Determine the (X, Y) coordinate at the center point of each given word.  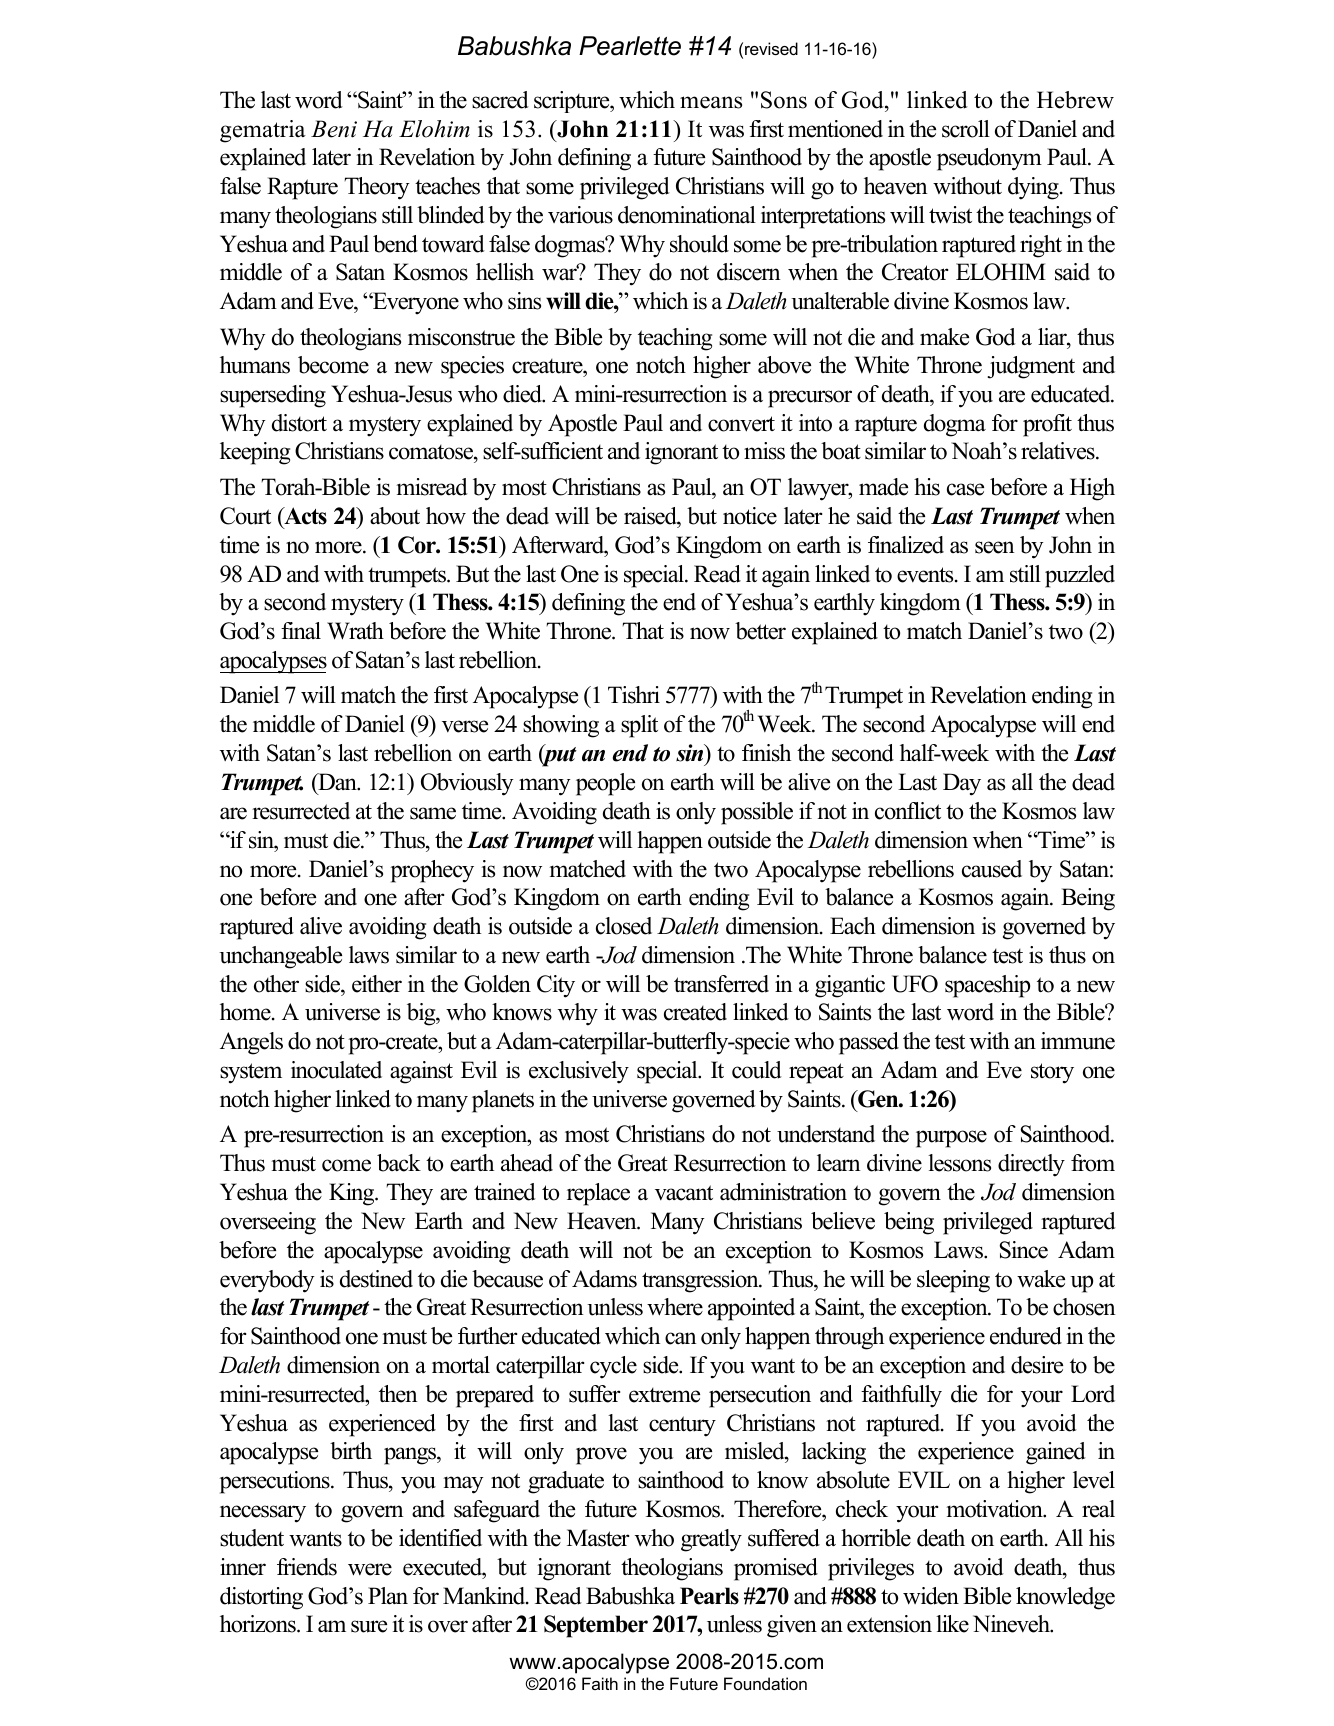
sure (369, 1626)
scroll (966, 129)
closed (624, 926)
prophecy (432, 871)
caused (992, 869)
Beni (334, 129)
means (711, 102)
